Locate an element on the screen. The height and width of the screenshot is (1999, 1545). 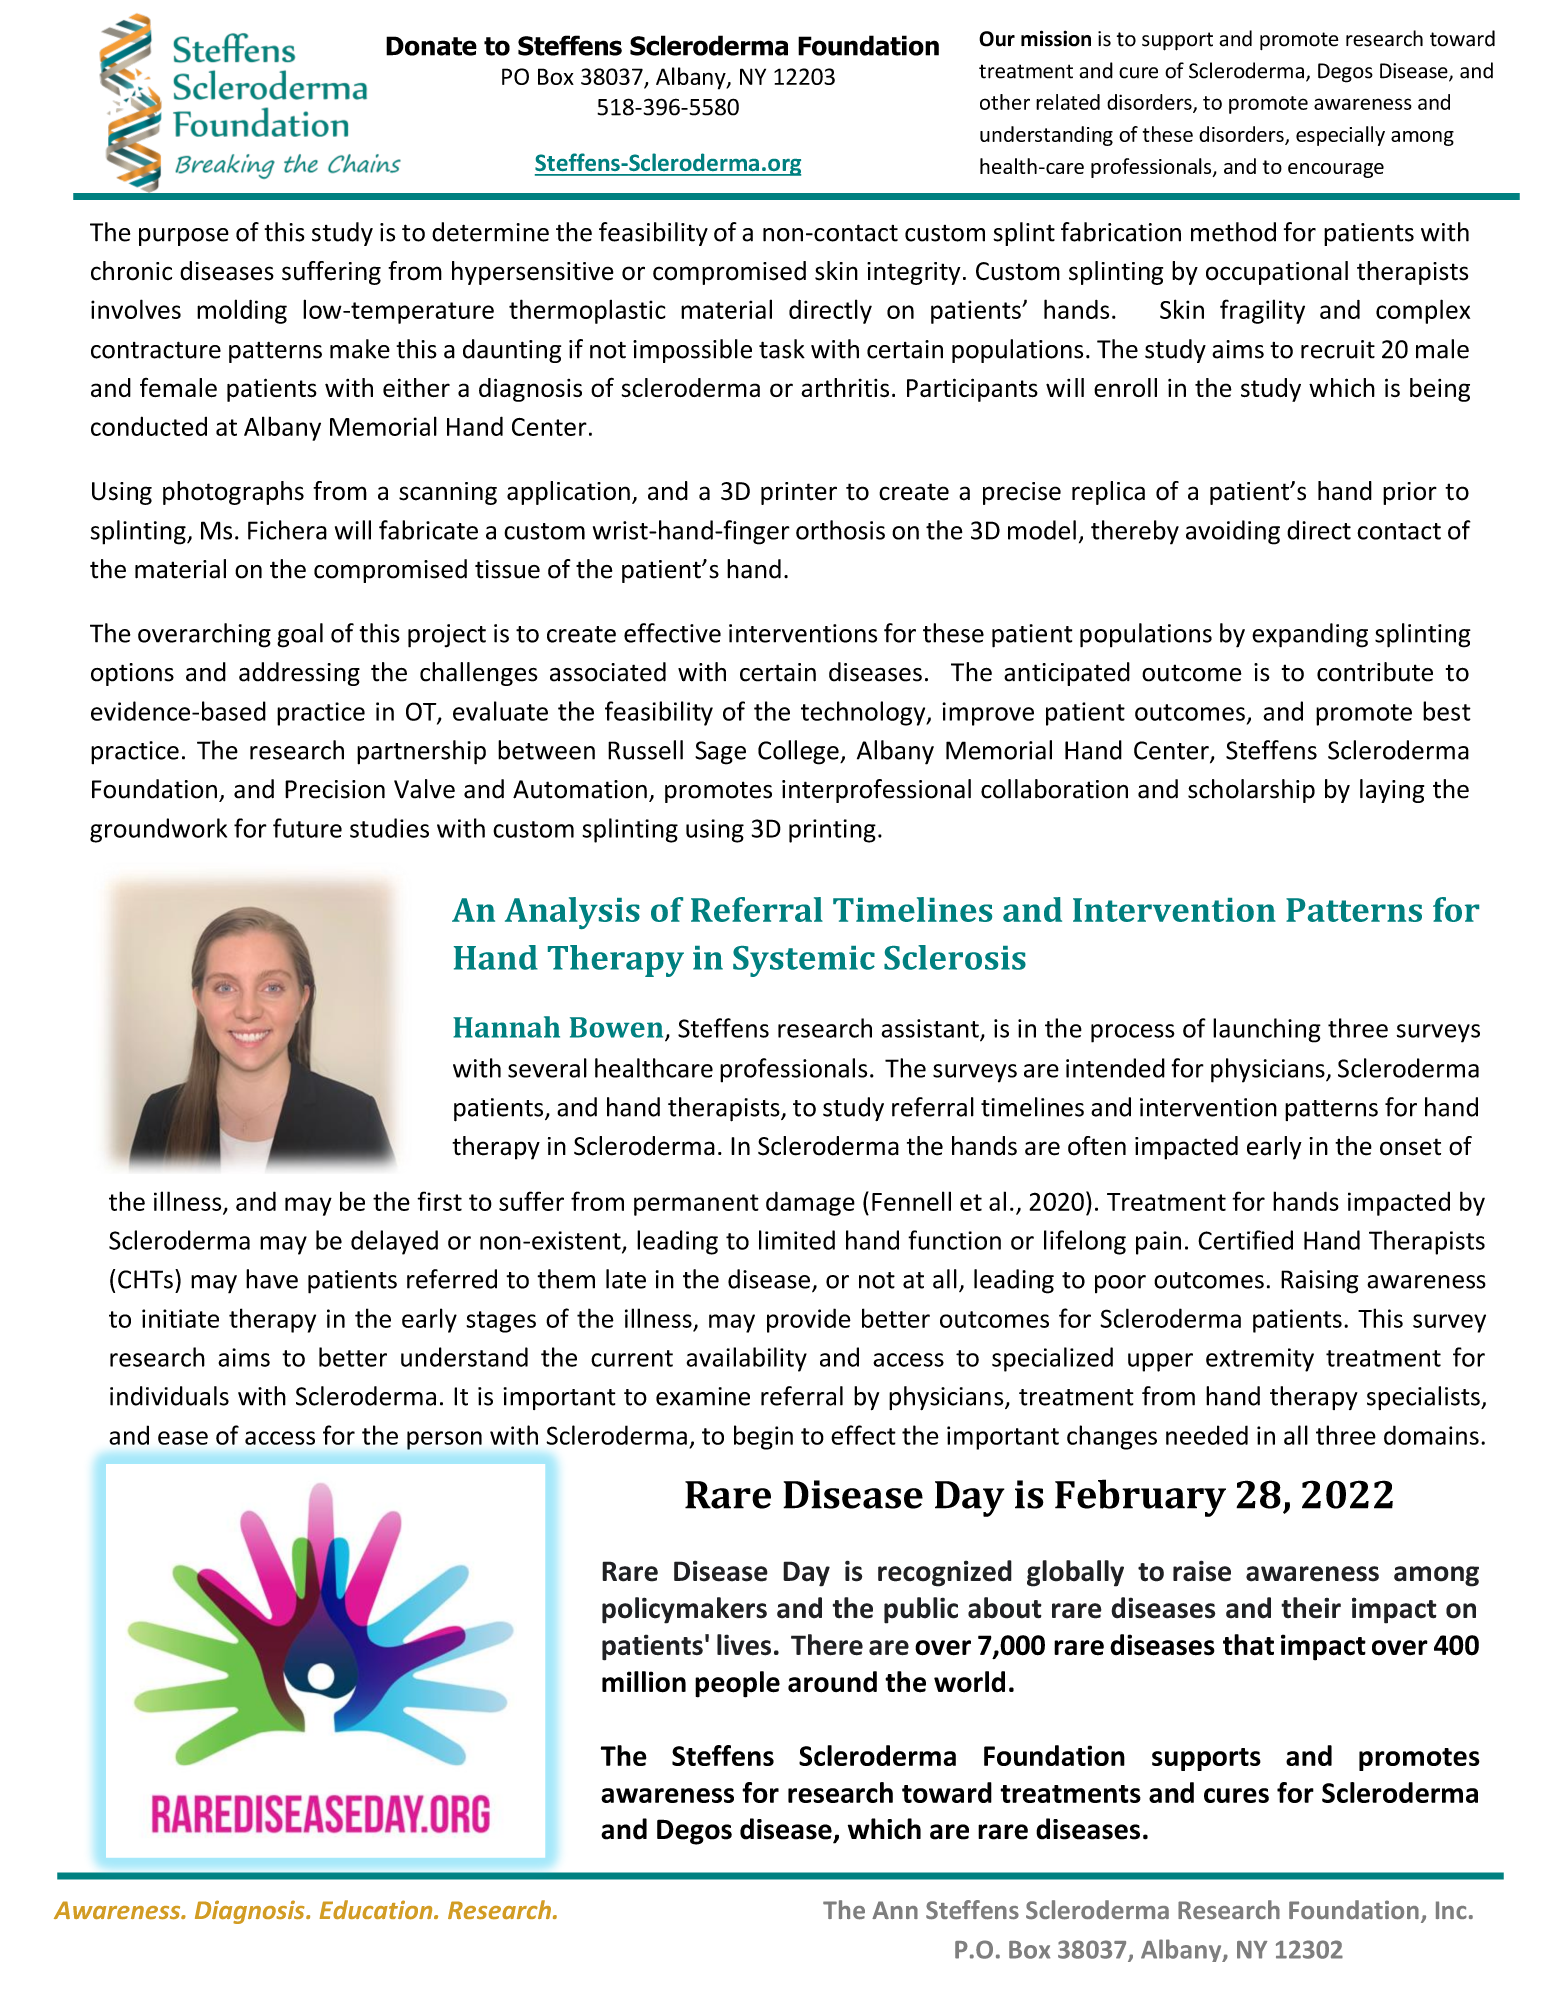
individuals is located at coordinates (169, 1396).
